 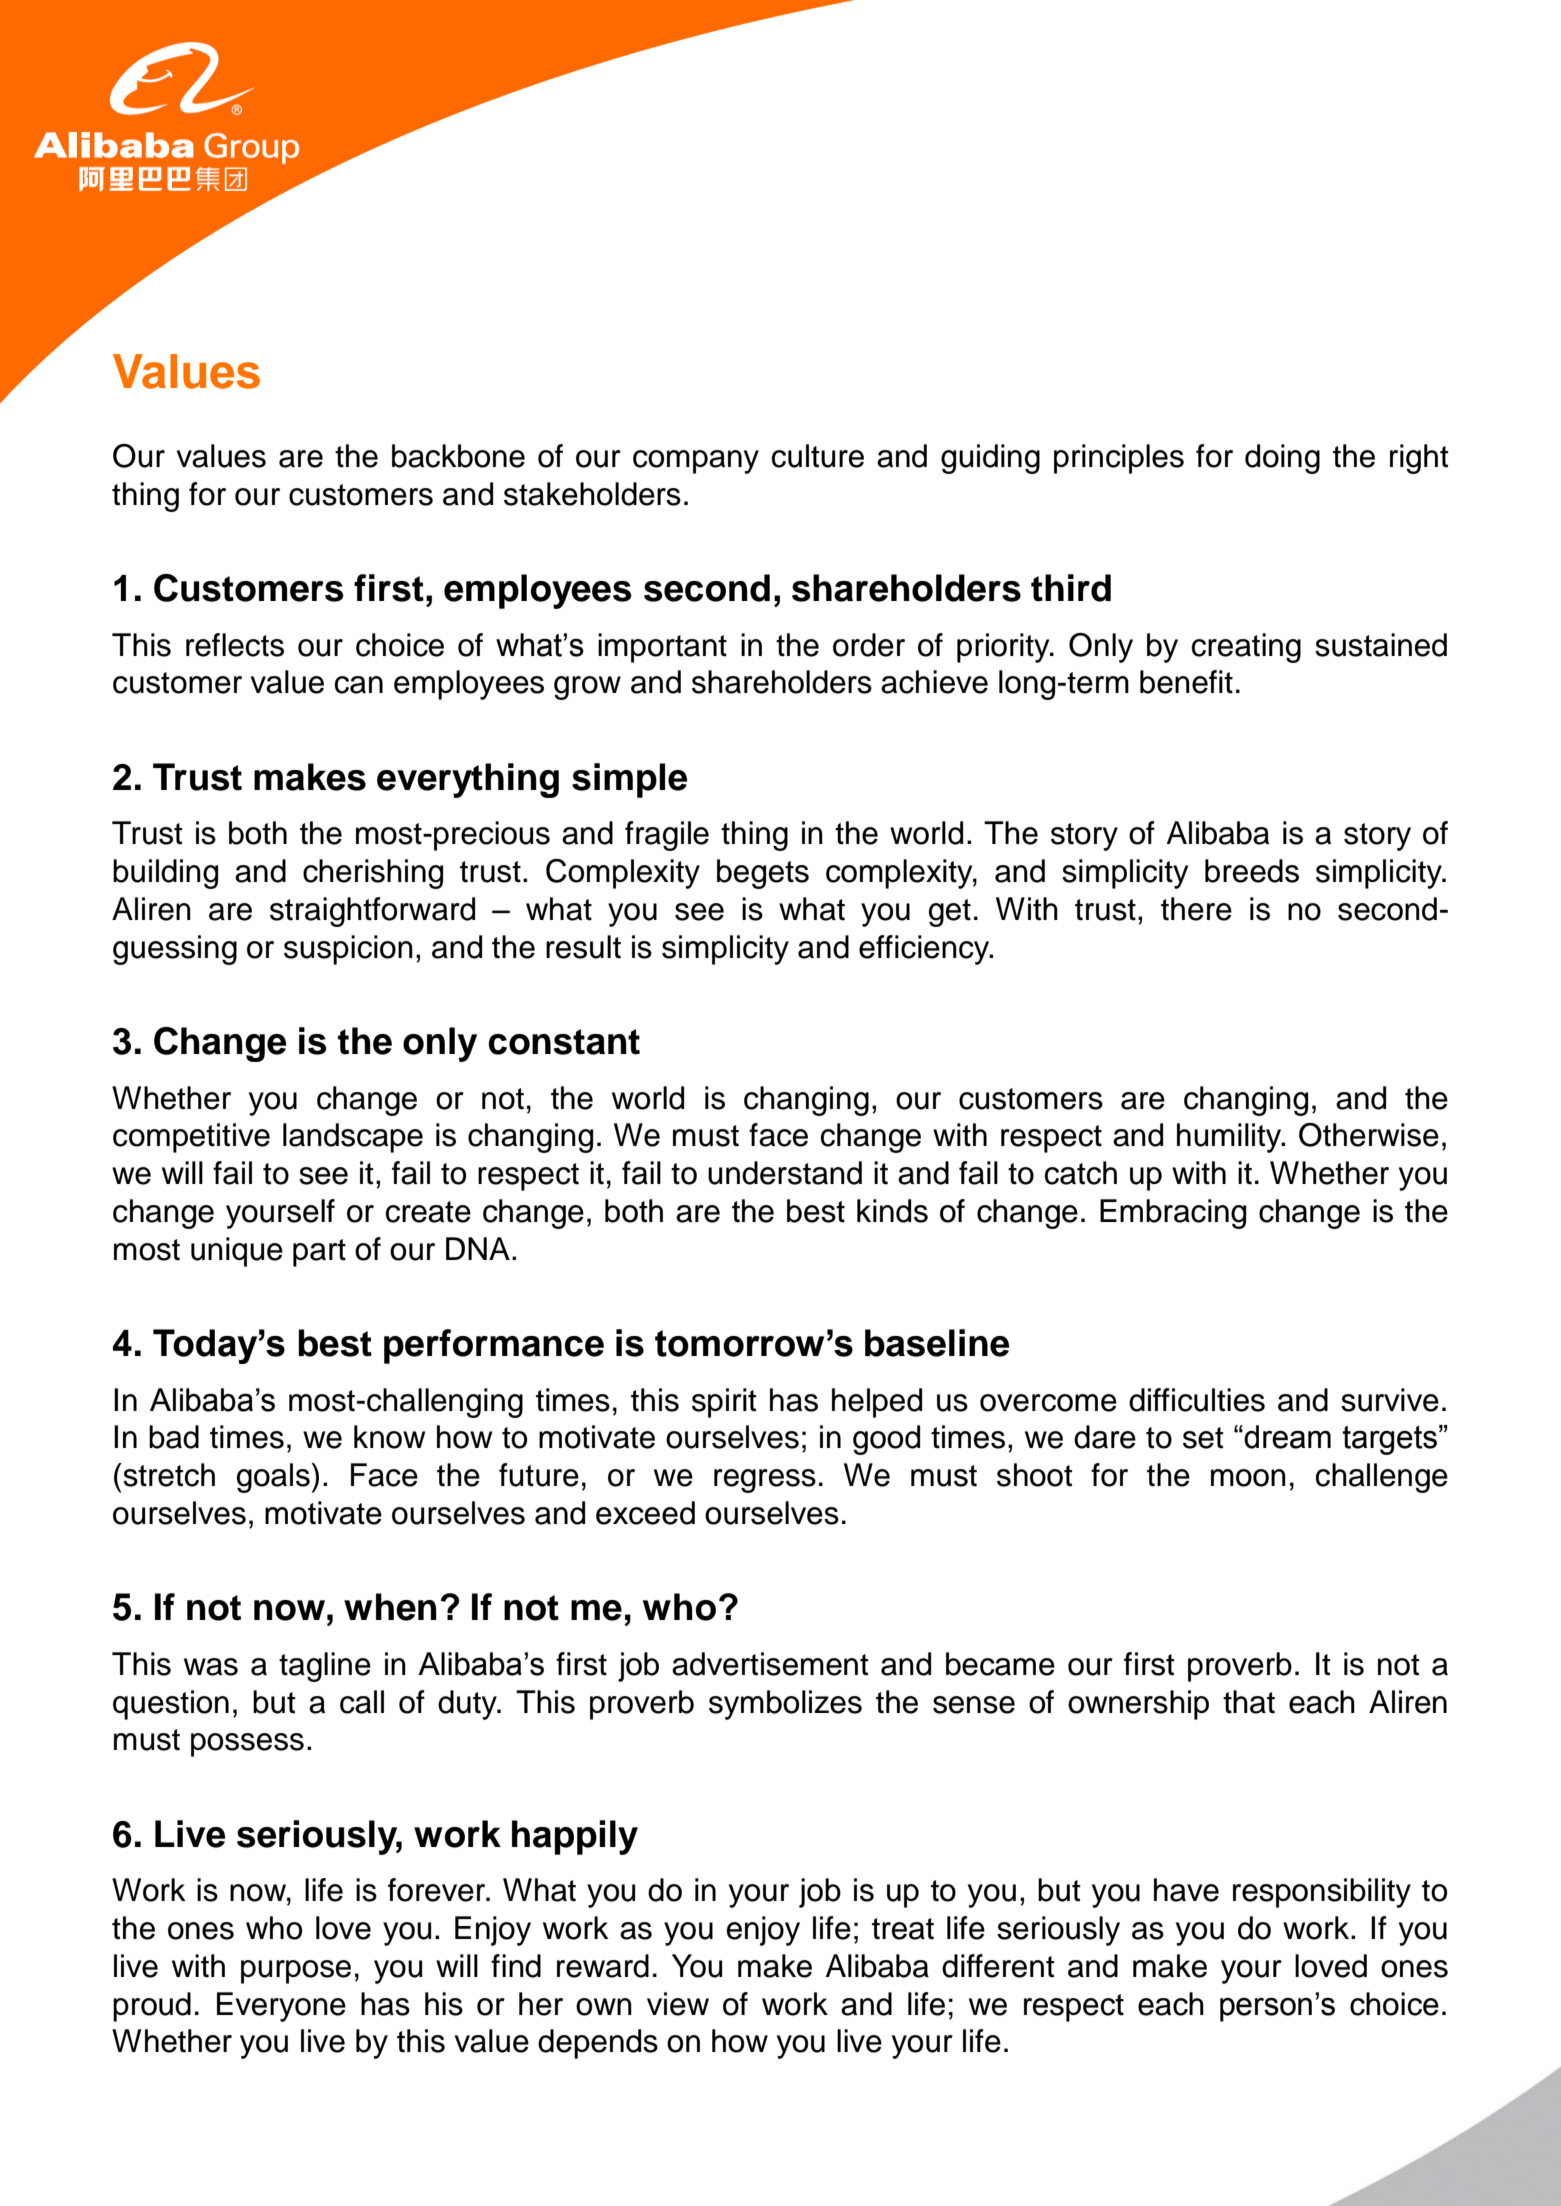 I want to click on begets, so click(x=763, y=874).
